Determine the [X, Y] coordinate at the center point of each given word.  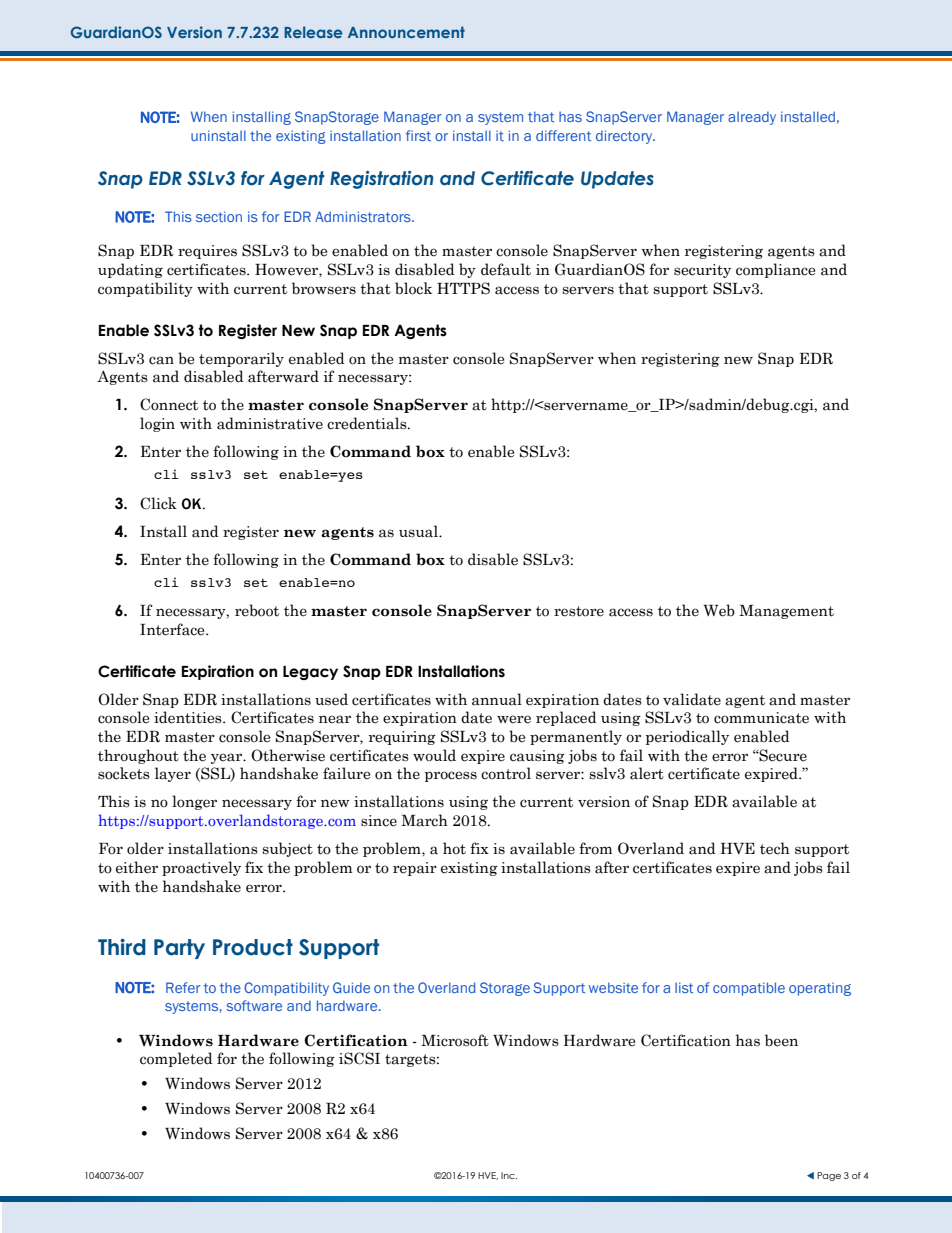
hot [454, 848]
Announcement [406, 32]
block [413, 288]
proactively [201, 868]
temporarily [241, 359]
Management [786, 612]
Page [829, 1176]
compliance [775, 270]
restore [579, 611]
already [752, 118]
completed [176, 1059]
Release [313, 32]
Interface [173, 629]
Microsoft [455, 1040]
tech [775, 848]
